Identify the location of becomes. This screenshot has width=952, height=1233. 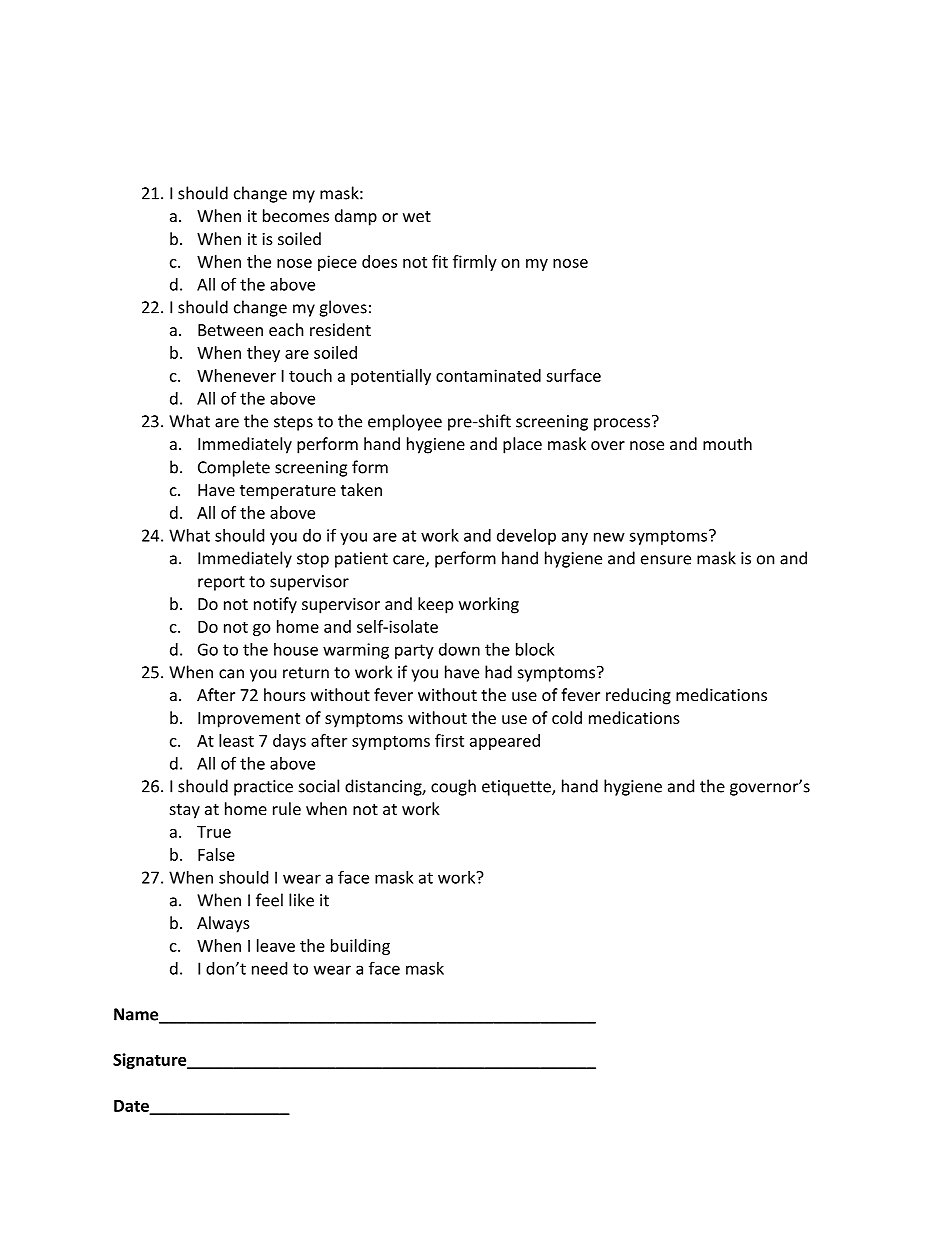
(296, 215).
